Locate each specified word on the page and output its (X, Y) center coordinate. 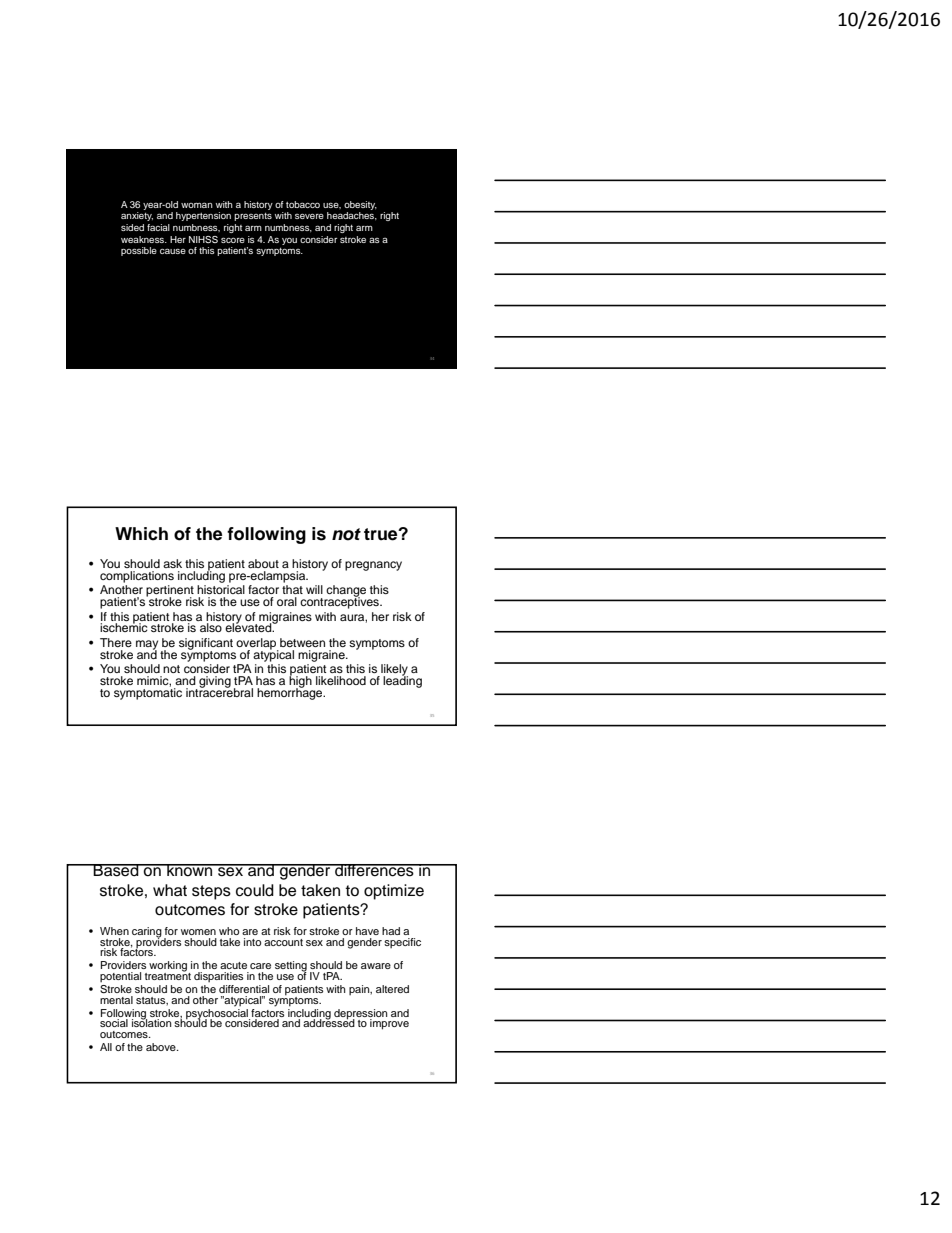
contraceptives (340, 602)
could (255, 890)
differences (374, 870)
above (162, 1047)
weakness (144, 239)
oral (287, 601)
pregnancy (373, 566)
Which (141, 534)
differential (244, 989)
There (116, 642)
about (263, 563)
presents (253, 217)
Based (116, 870)
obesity (360, 205)
